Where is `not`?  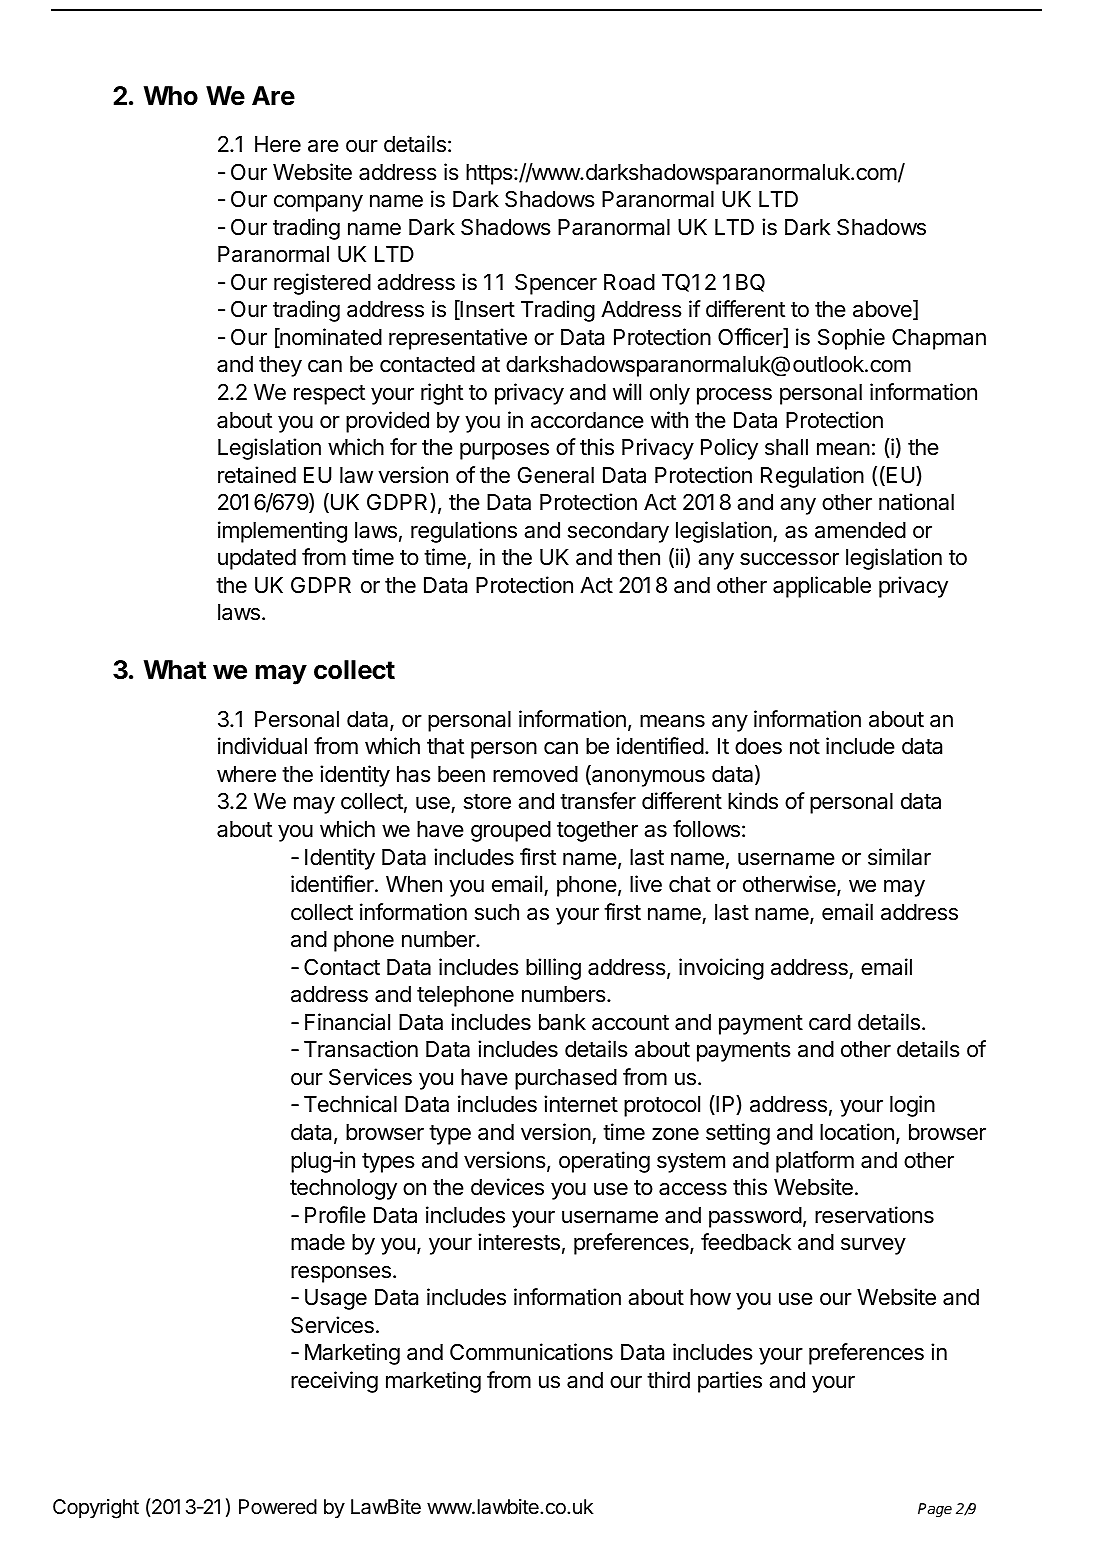
not is located at coordinates (805, 746).
